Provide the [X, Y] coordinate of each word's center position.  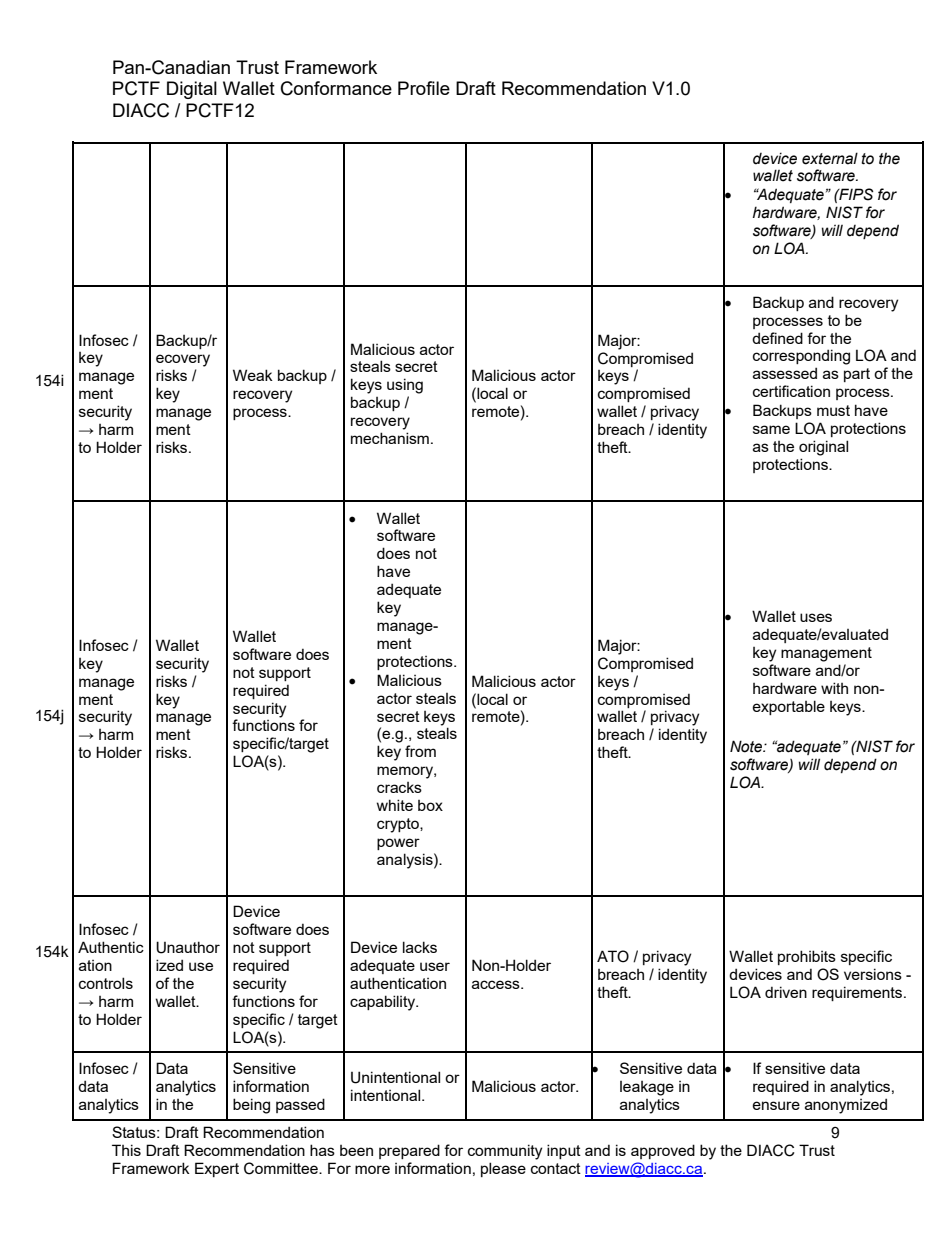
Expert [217, 1169]
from [420, 751]
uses [816, 617]
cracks [399, 787]
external [830, 158]
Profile [424, 88]
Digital [192, 90]
